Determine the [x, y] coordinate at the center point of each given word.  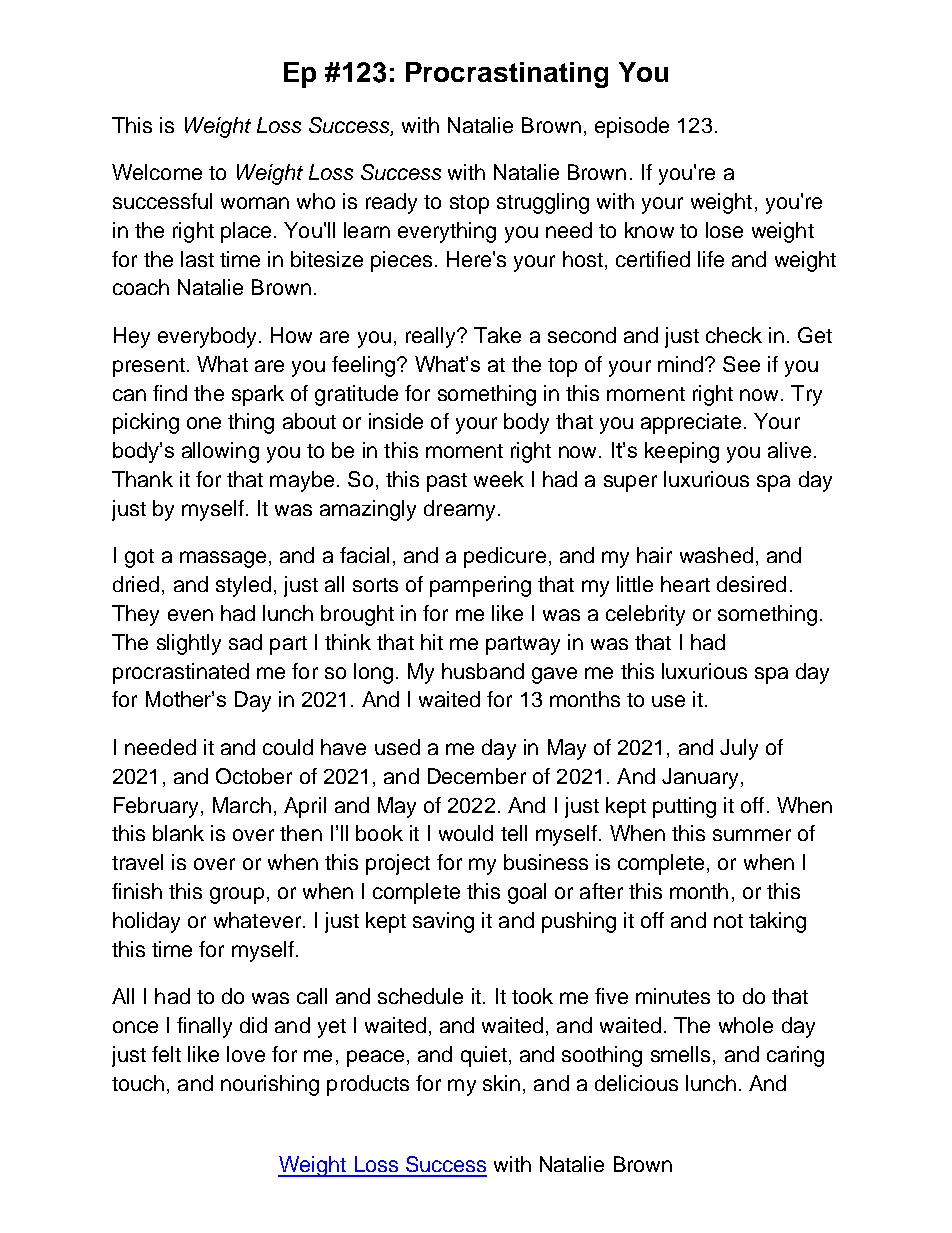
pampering [480, 586]
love [246, 1054]
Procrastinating [507, 75]
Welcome [157, 172]
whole [746, 1025]
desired [751, 584]
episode [632, 127]
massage [223, 559]
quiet [484, 1056]
